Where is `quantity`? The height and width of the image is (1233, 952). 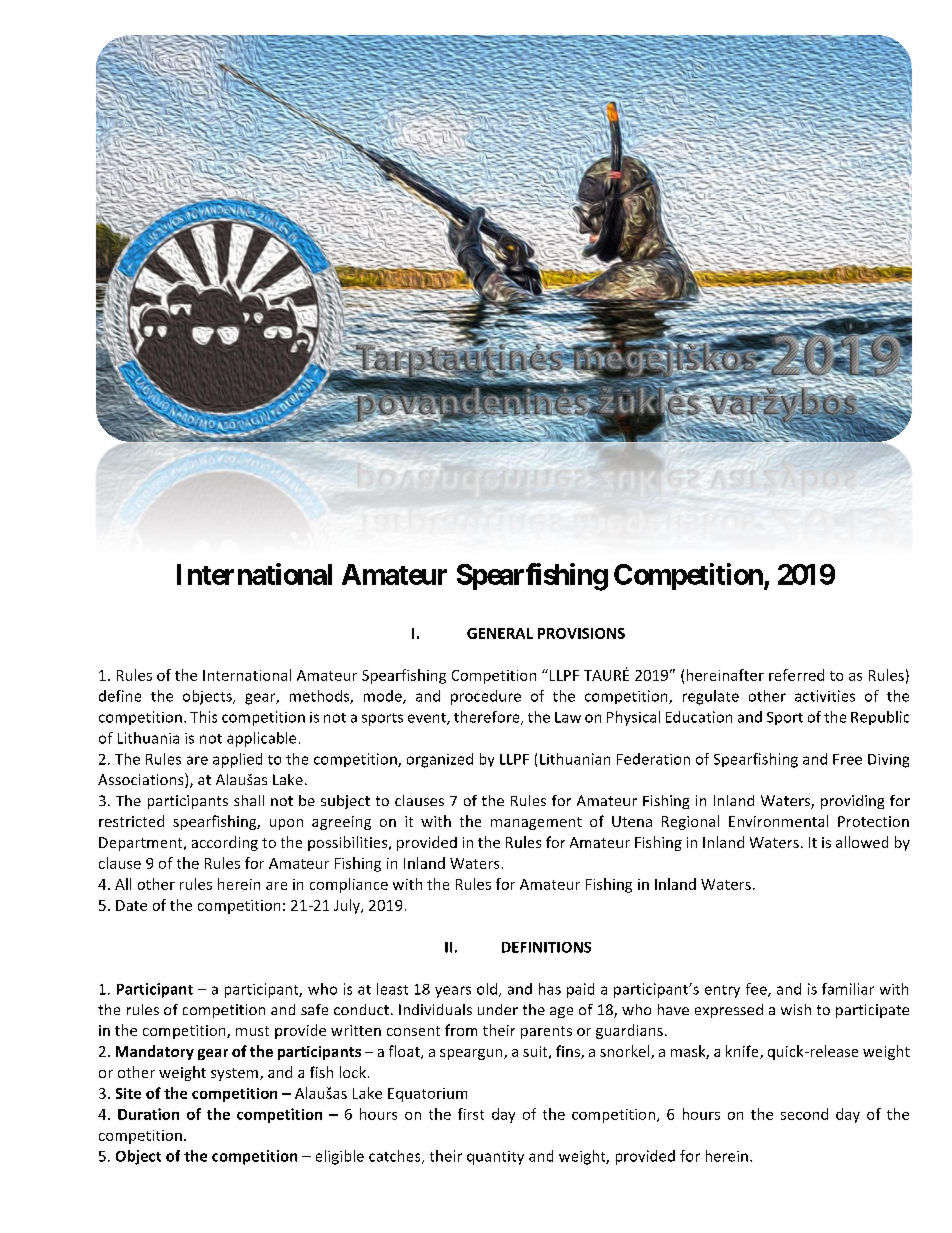 quantity is located at coordinates (495, 1158).
